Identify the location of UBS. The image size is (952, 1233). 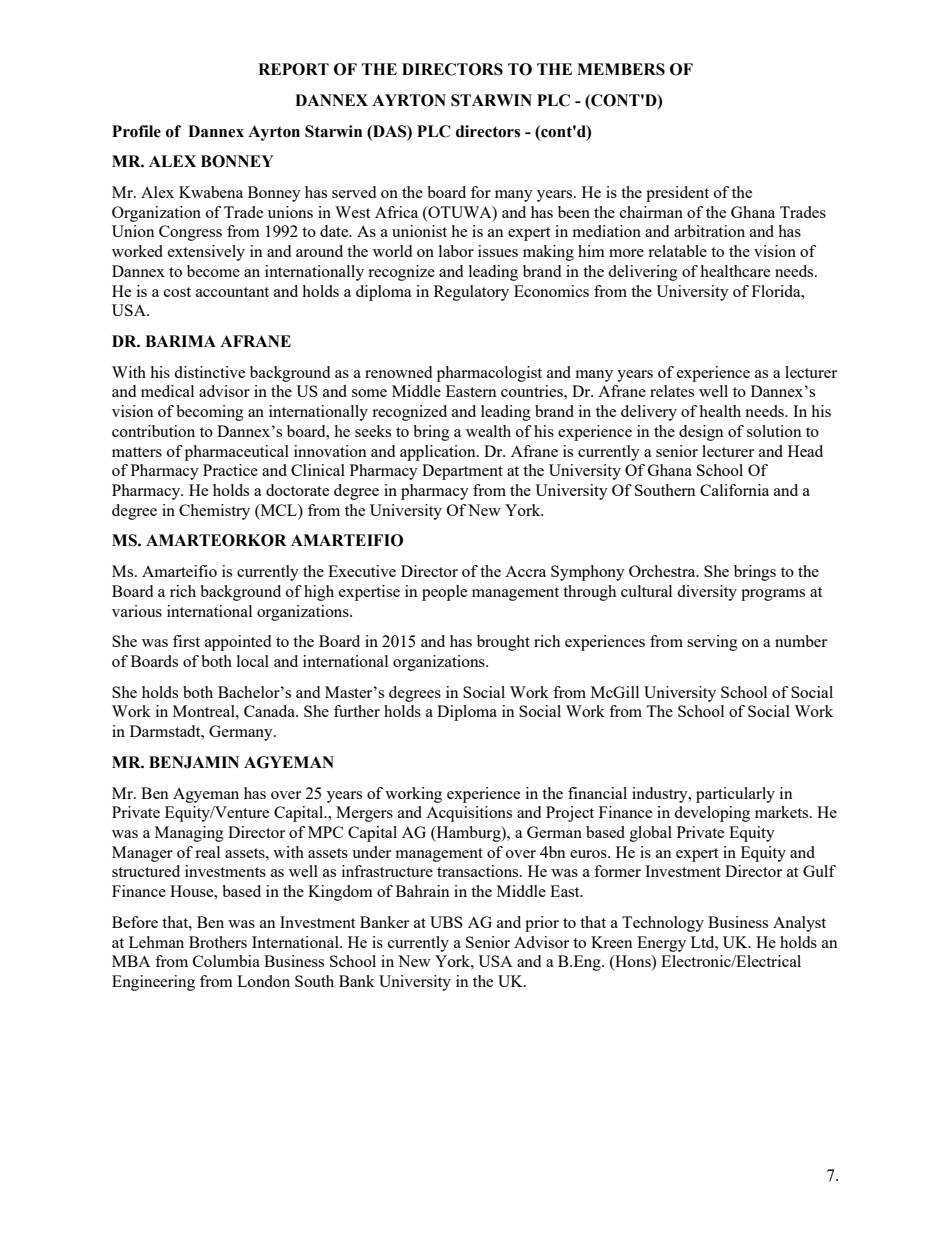
(446, 922).
